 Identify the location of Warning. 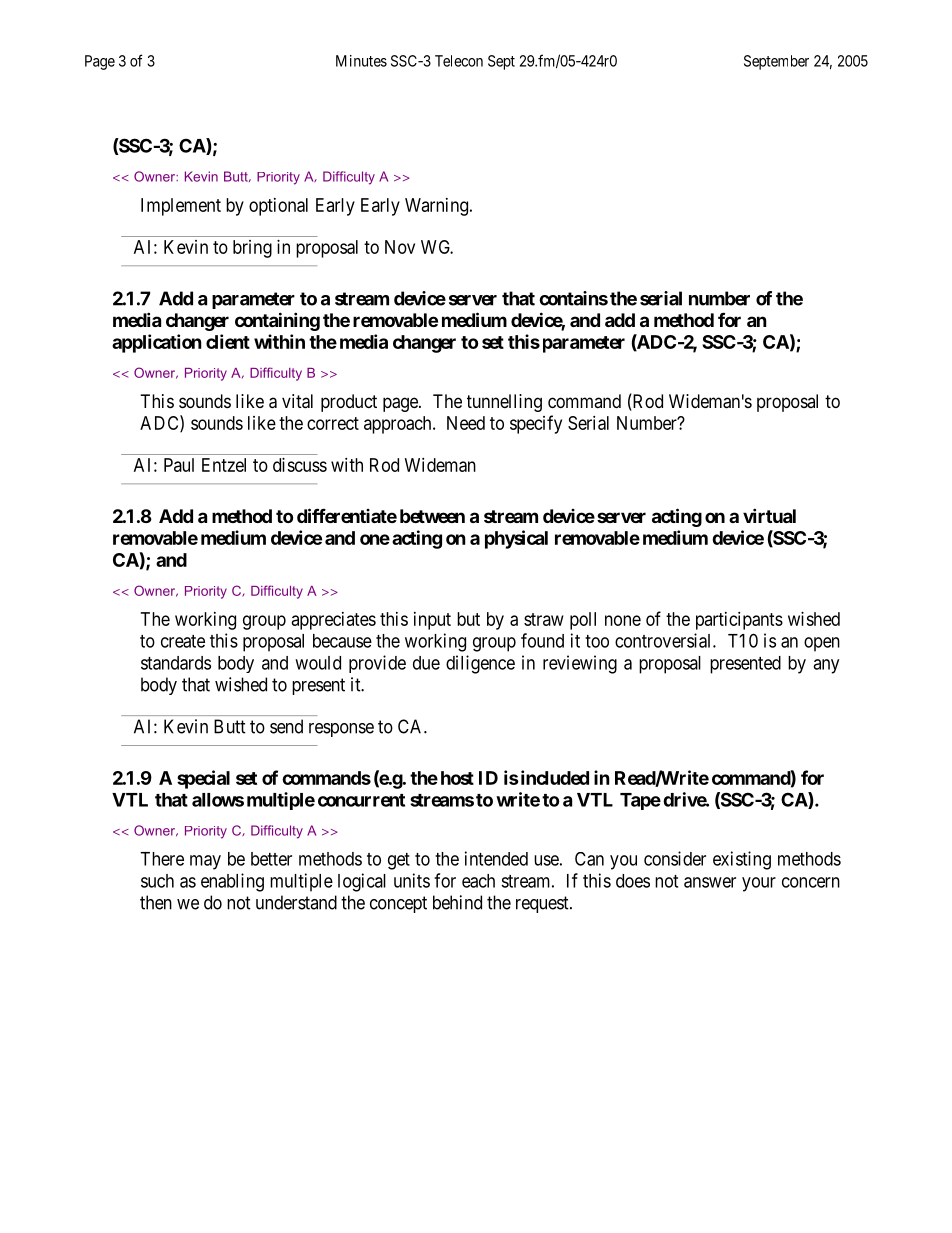
(436, 207).
